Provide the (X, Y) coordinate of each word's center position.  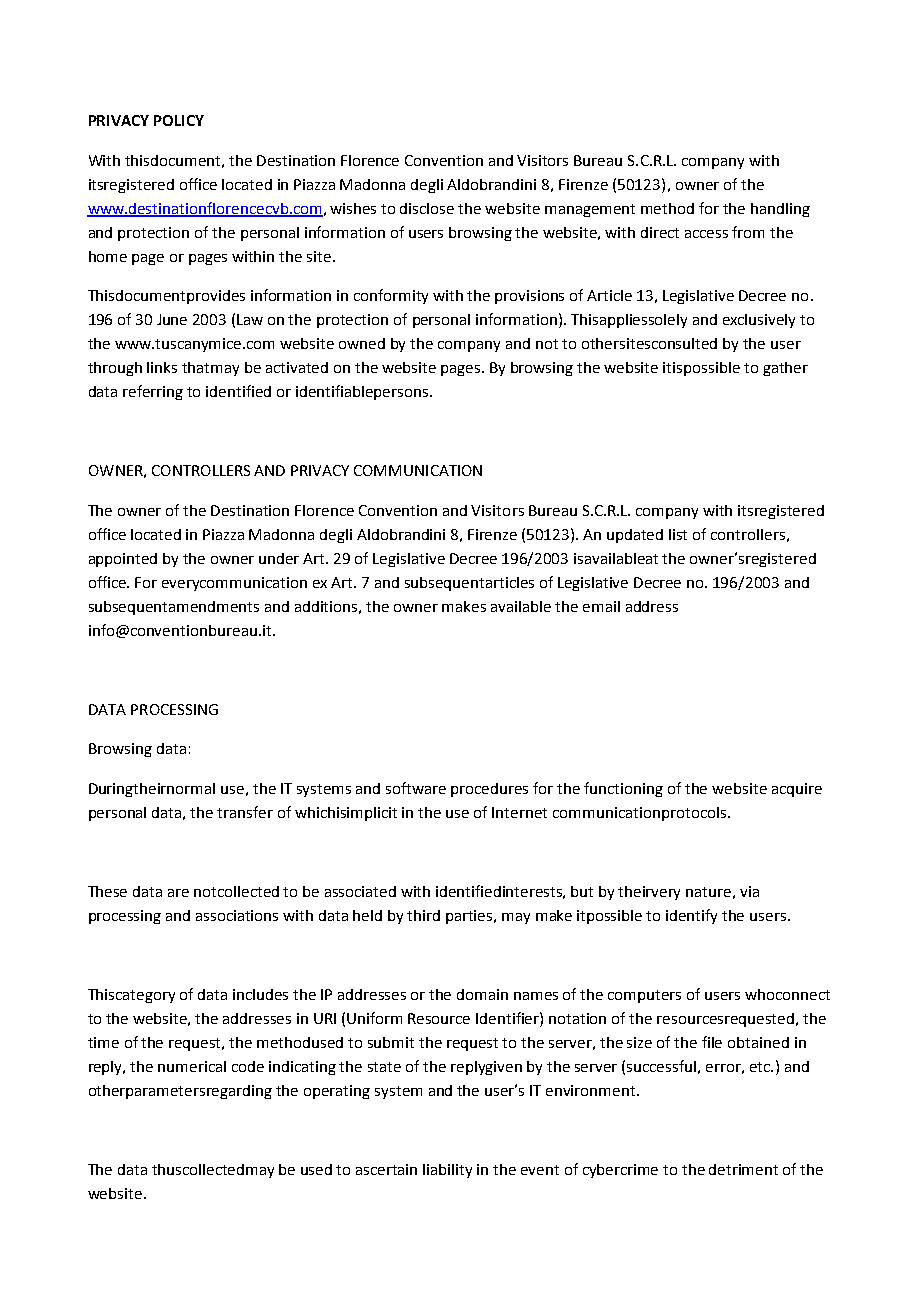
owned (362, 343)
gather (785, 369)
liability (447, 1171)
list (678, 534)
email (601, 606)
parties (470, 917)
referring (153, 392)
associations (237, 915)
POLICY (179, 120)
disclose (427, 208)
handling (780, 210)
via (749, 891)
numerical (192, 1066)
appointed (123, 560)
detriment (743, 1169)
